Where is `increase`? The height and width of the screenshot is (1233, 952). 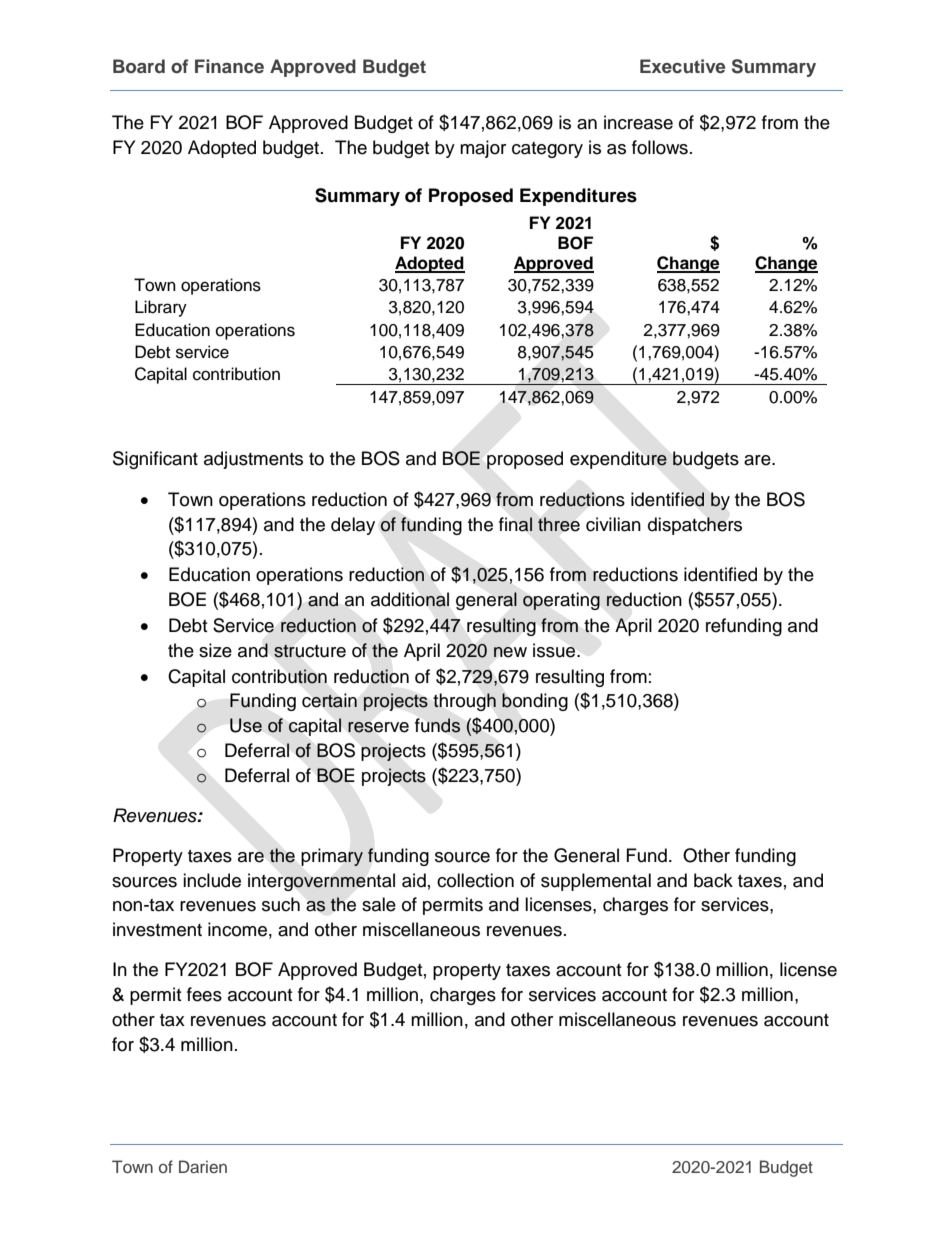
increase is located at coordinates (638, 122).
